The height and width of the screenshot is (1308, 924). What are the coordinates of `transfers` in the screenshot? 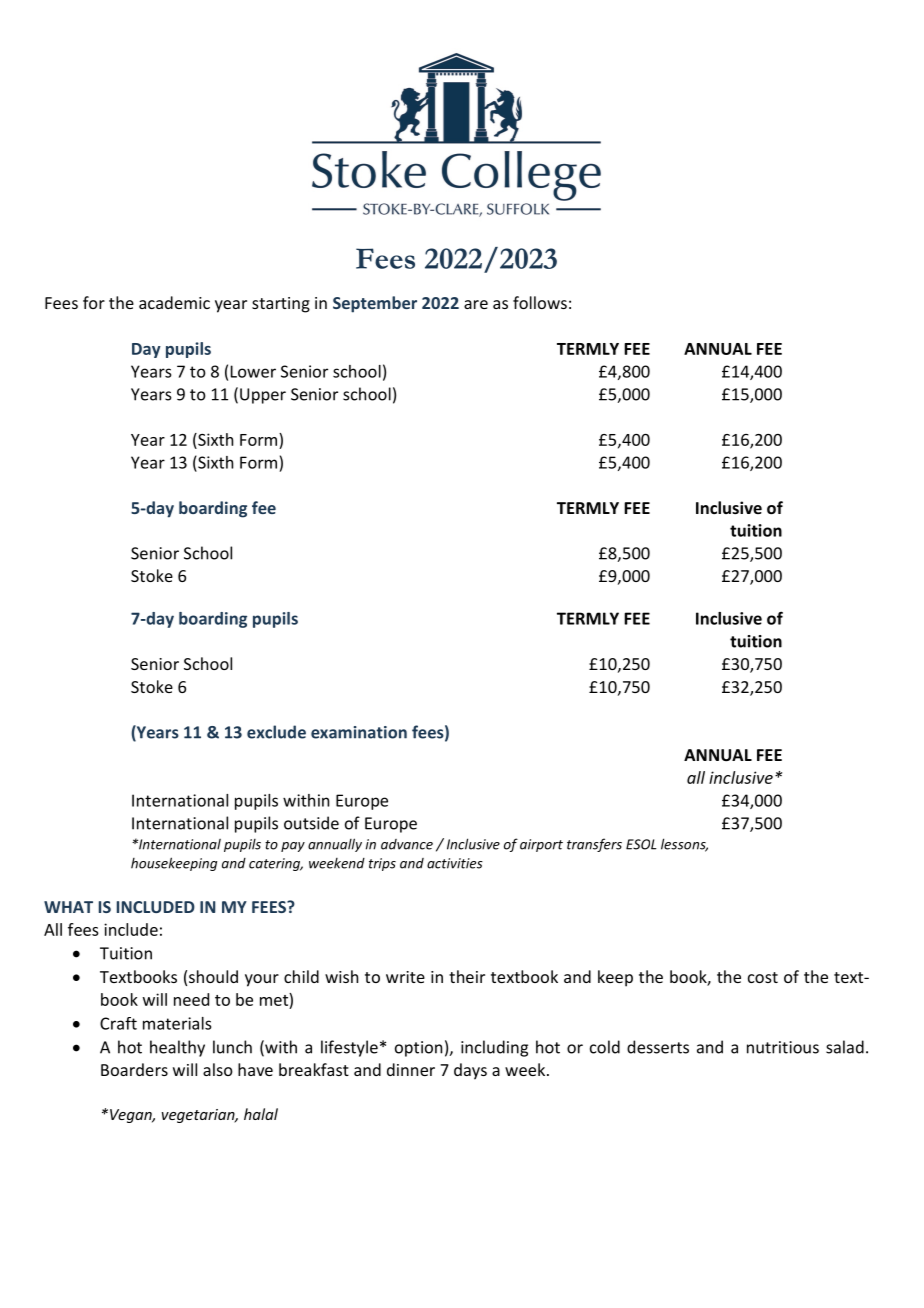 It's located at (594, 845).
